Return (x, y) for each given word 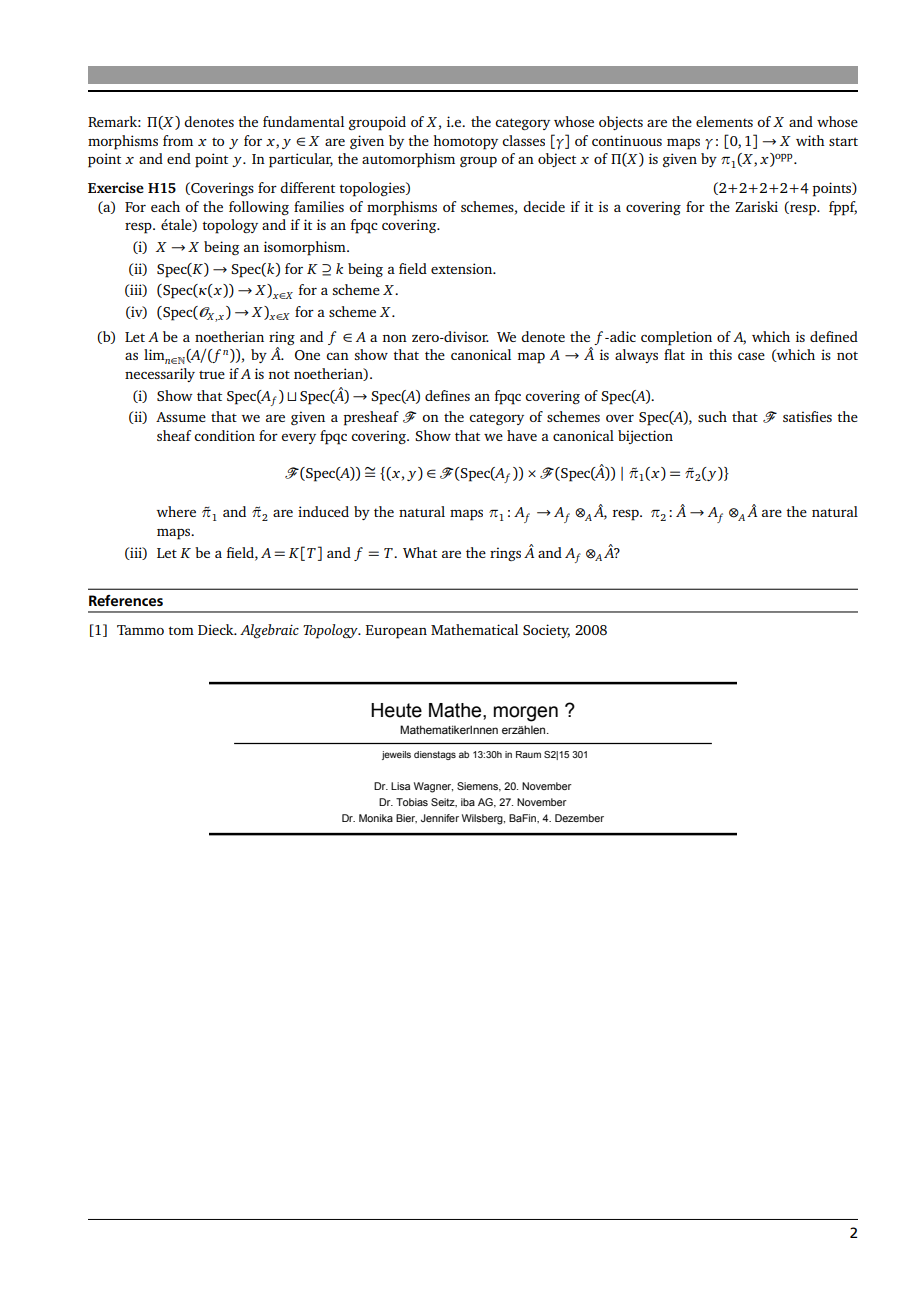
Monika (376, 818)
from (178, 140)
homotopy (465, 142)
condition (224, 435)
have (522, 435)
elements (724, 121)
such (712, 416)
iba (468, 802)
